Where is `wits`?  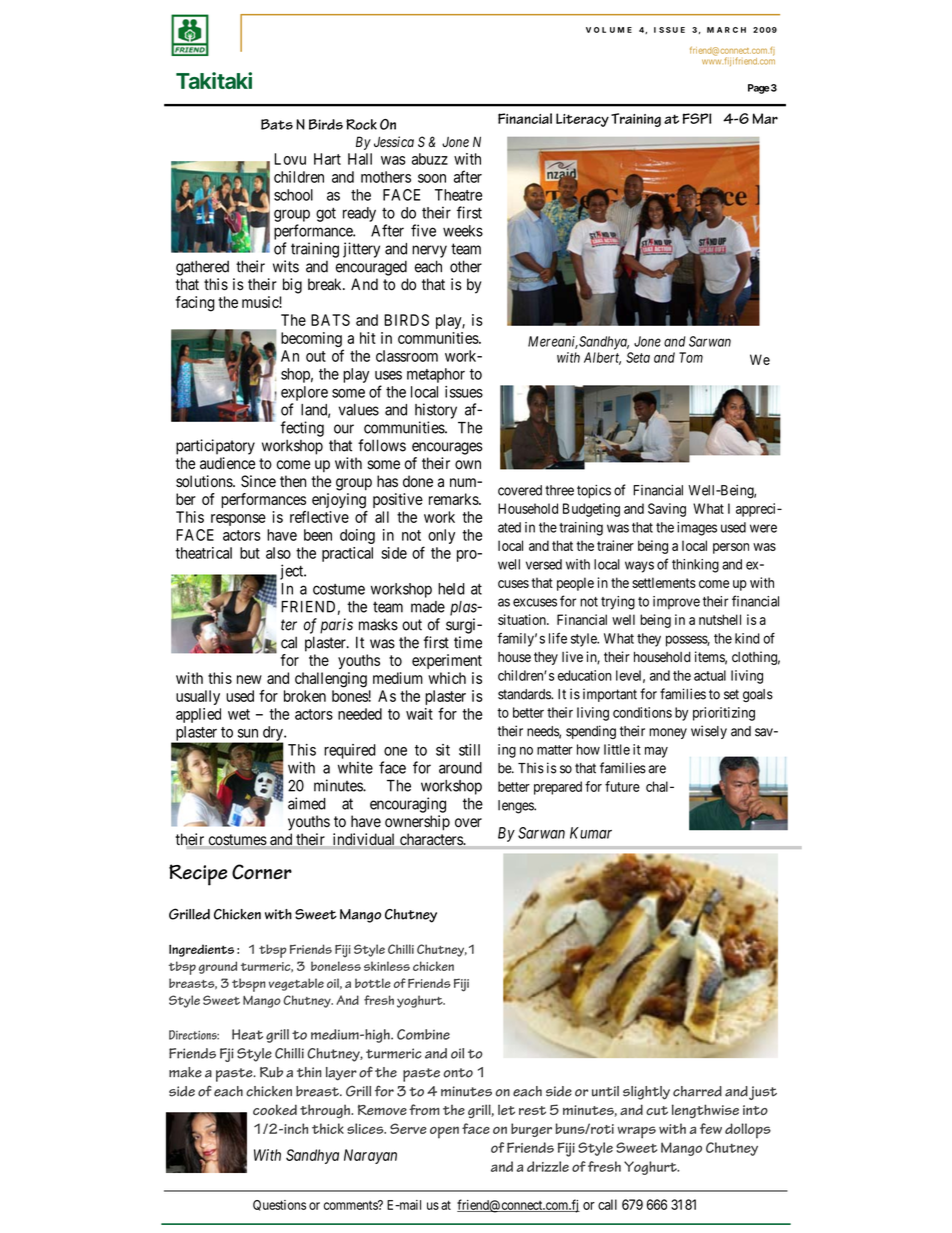 wits is located at coordinates (286, 266).
